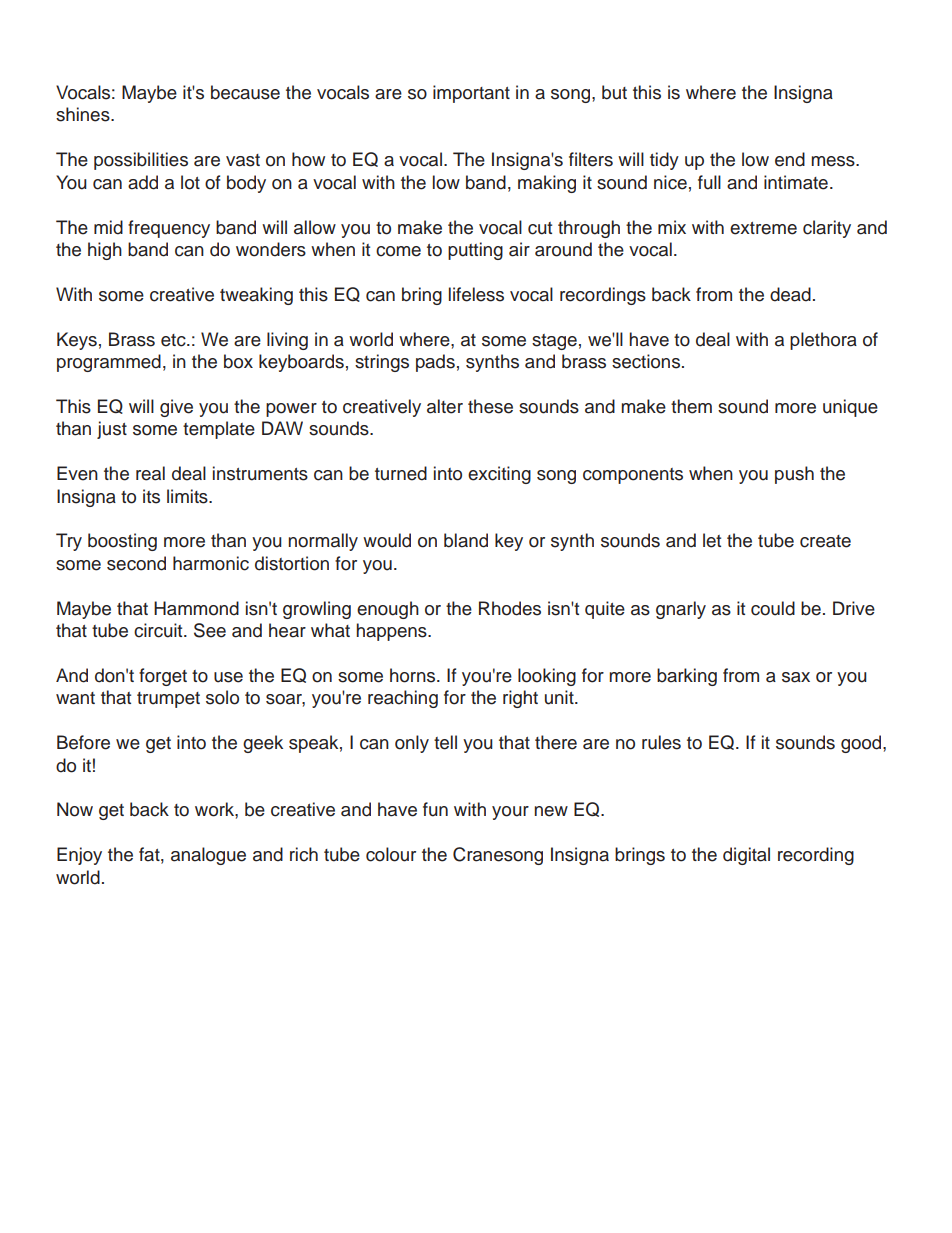  I want to click on tweaking, so click(256, 296).
